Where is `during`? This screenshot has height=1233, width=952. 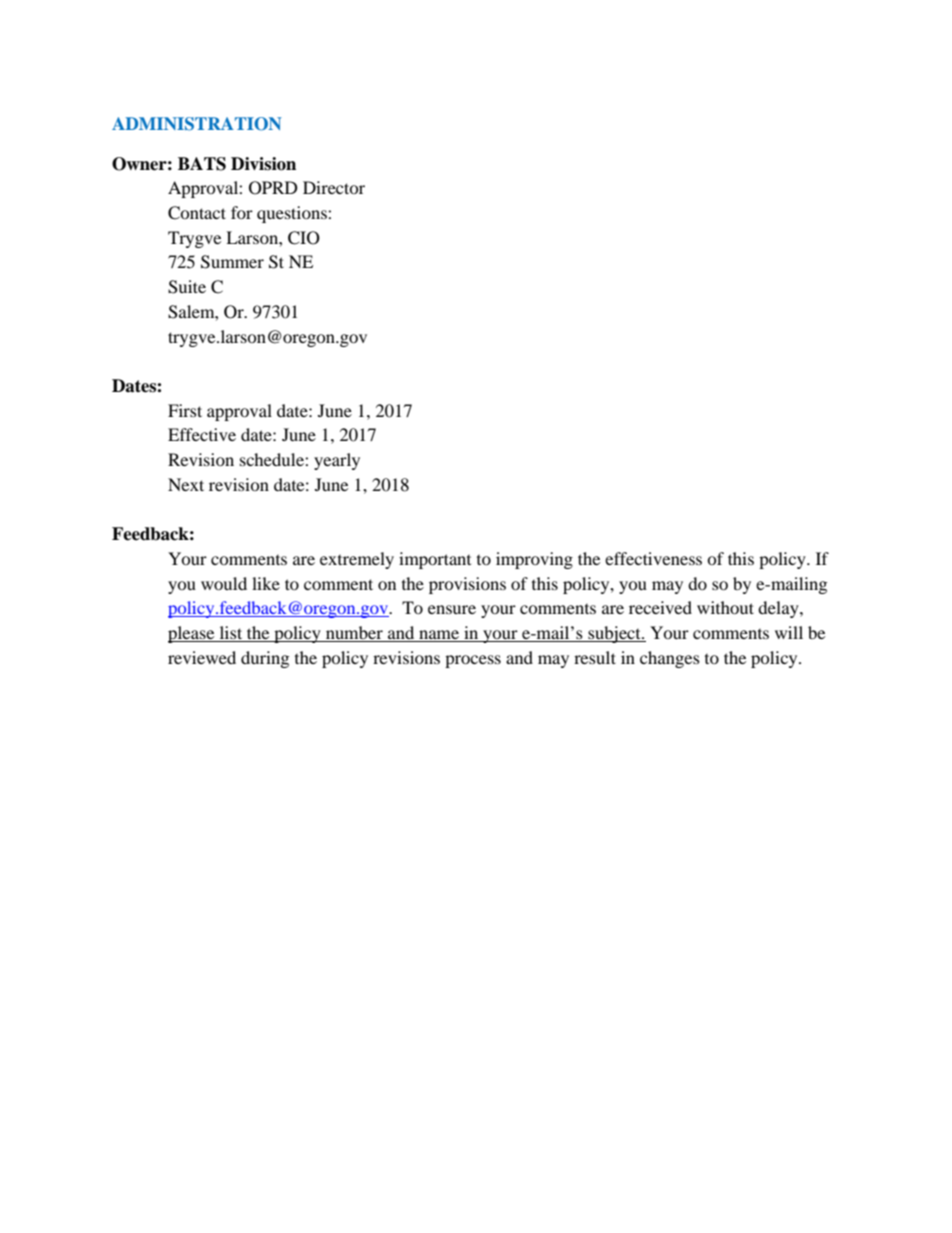 during is located at coordinates (265, 659).
